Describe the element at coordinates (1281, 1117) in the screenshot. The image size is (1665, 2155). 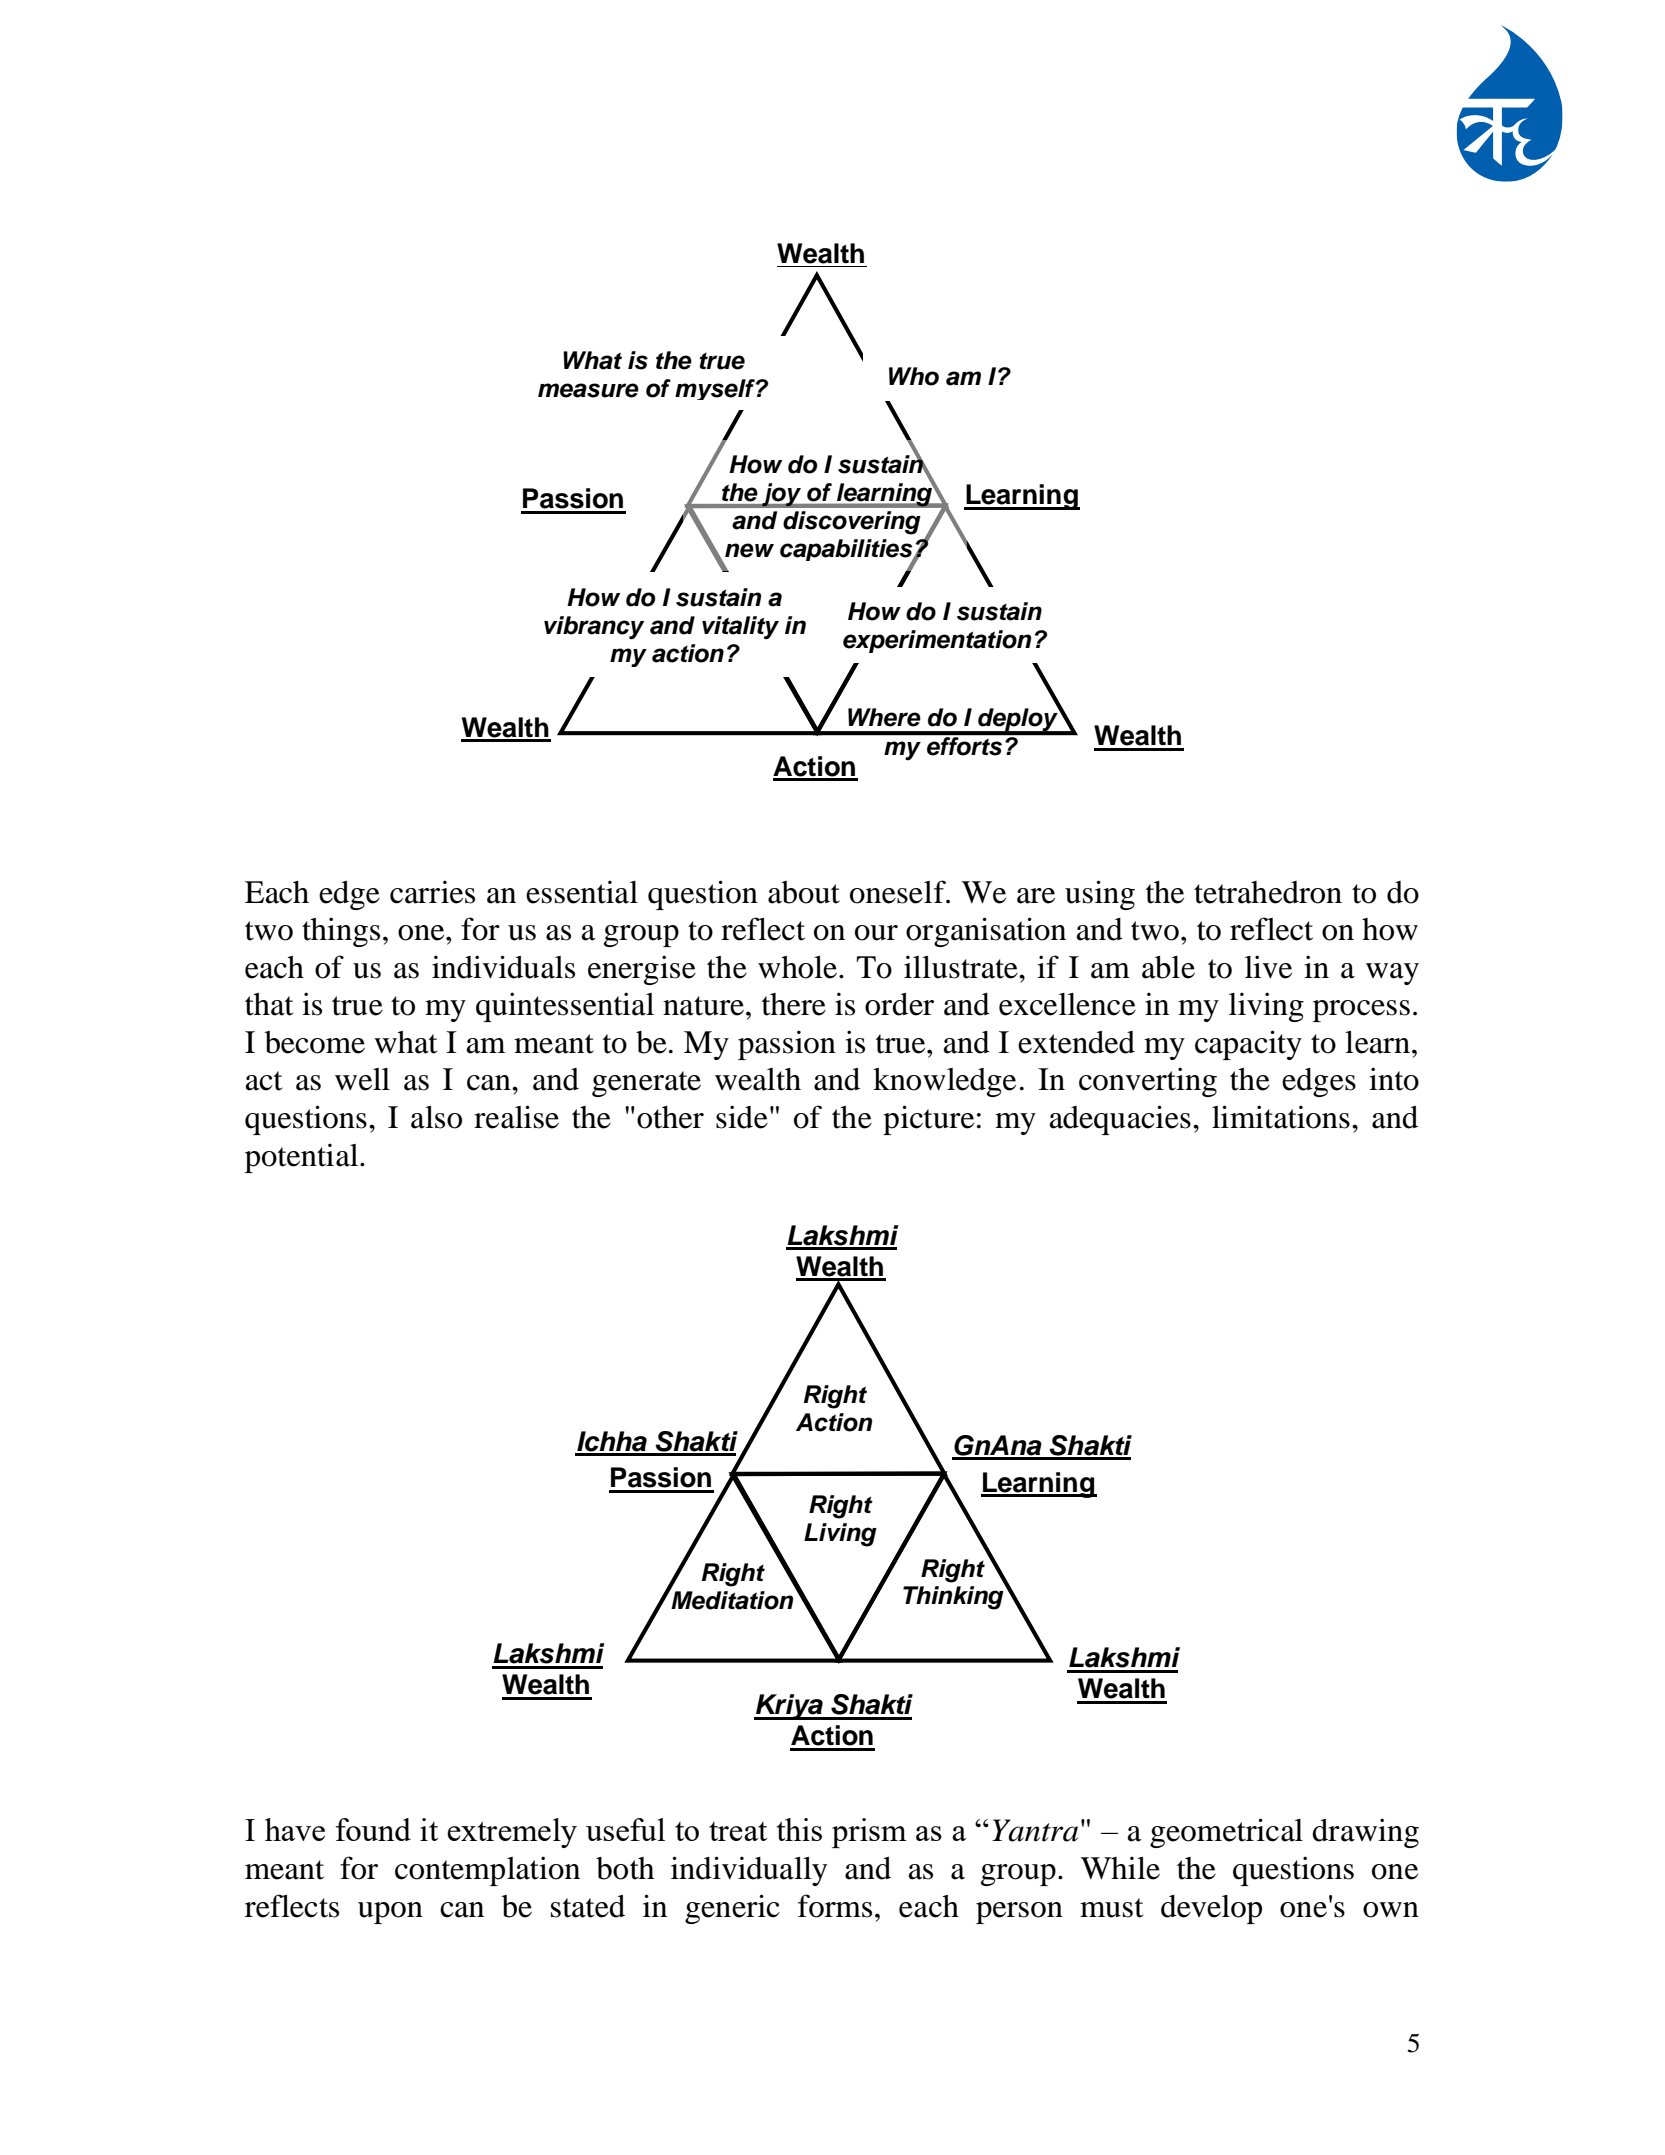
I see `limitations` at that location.
